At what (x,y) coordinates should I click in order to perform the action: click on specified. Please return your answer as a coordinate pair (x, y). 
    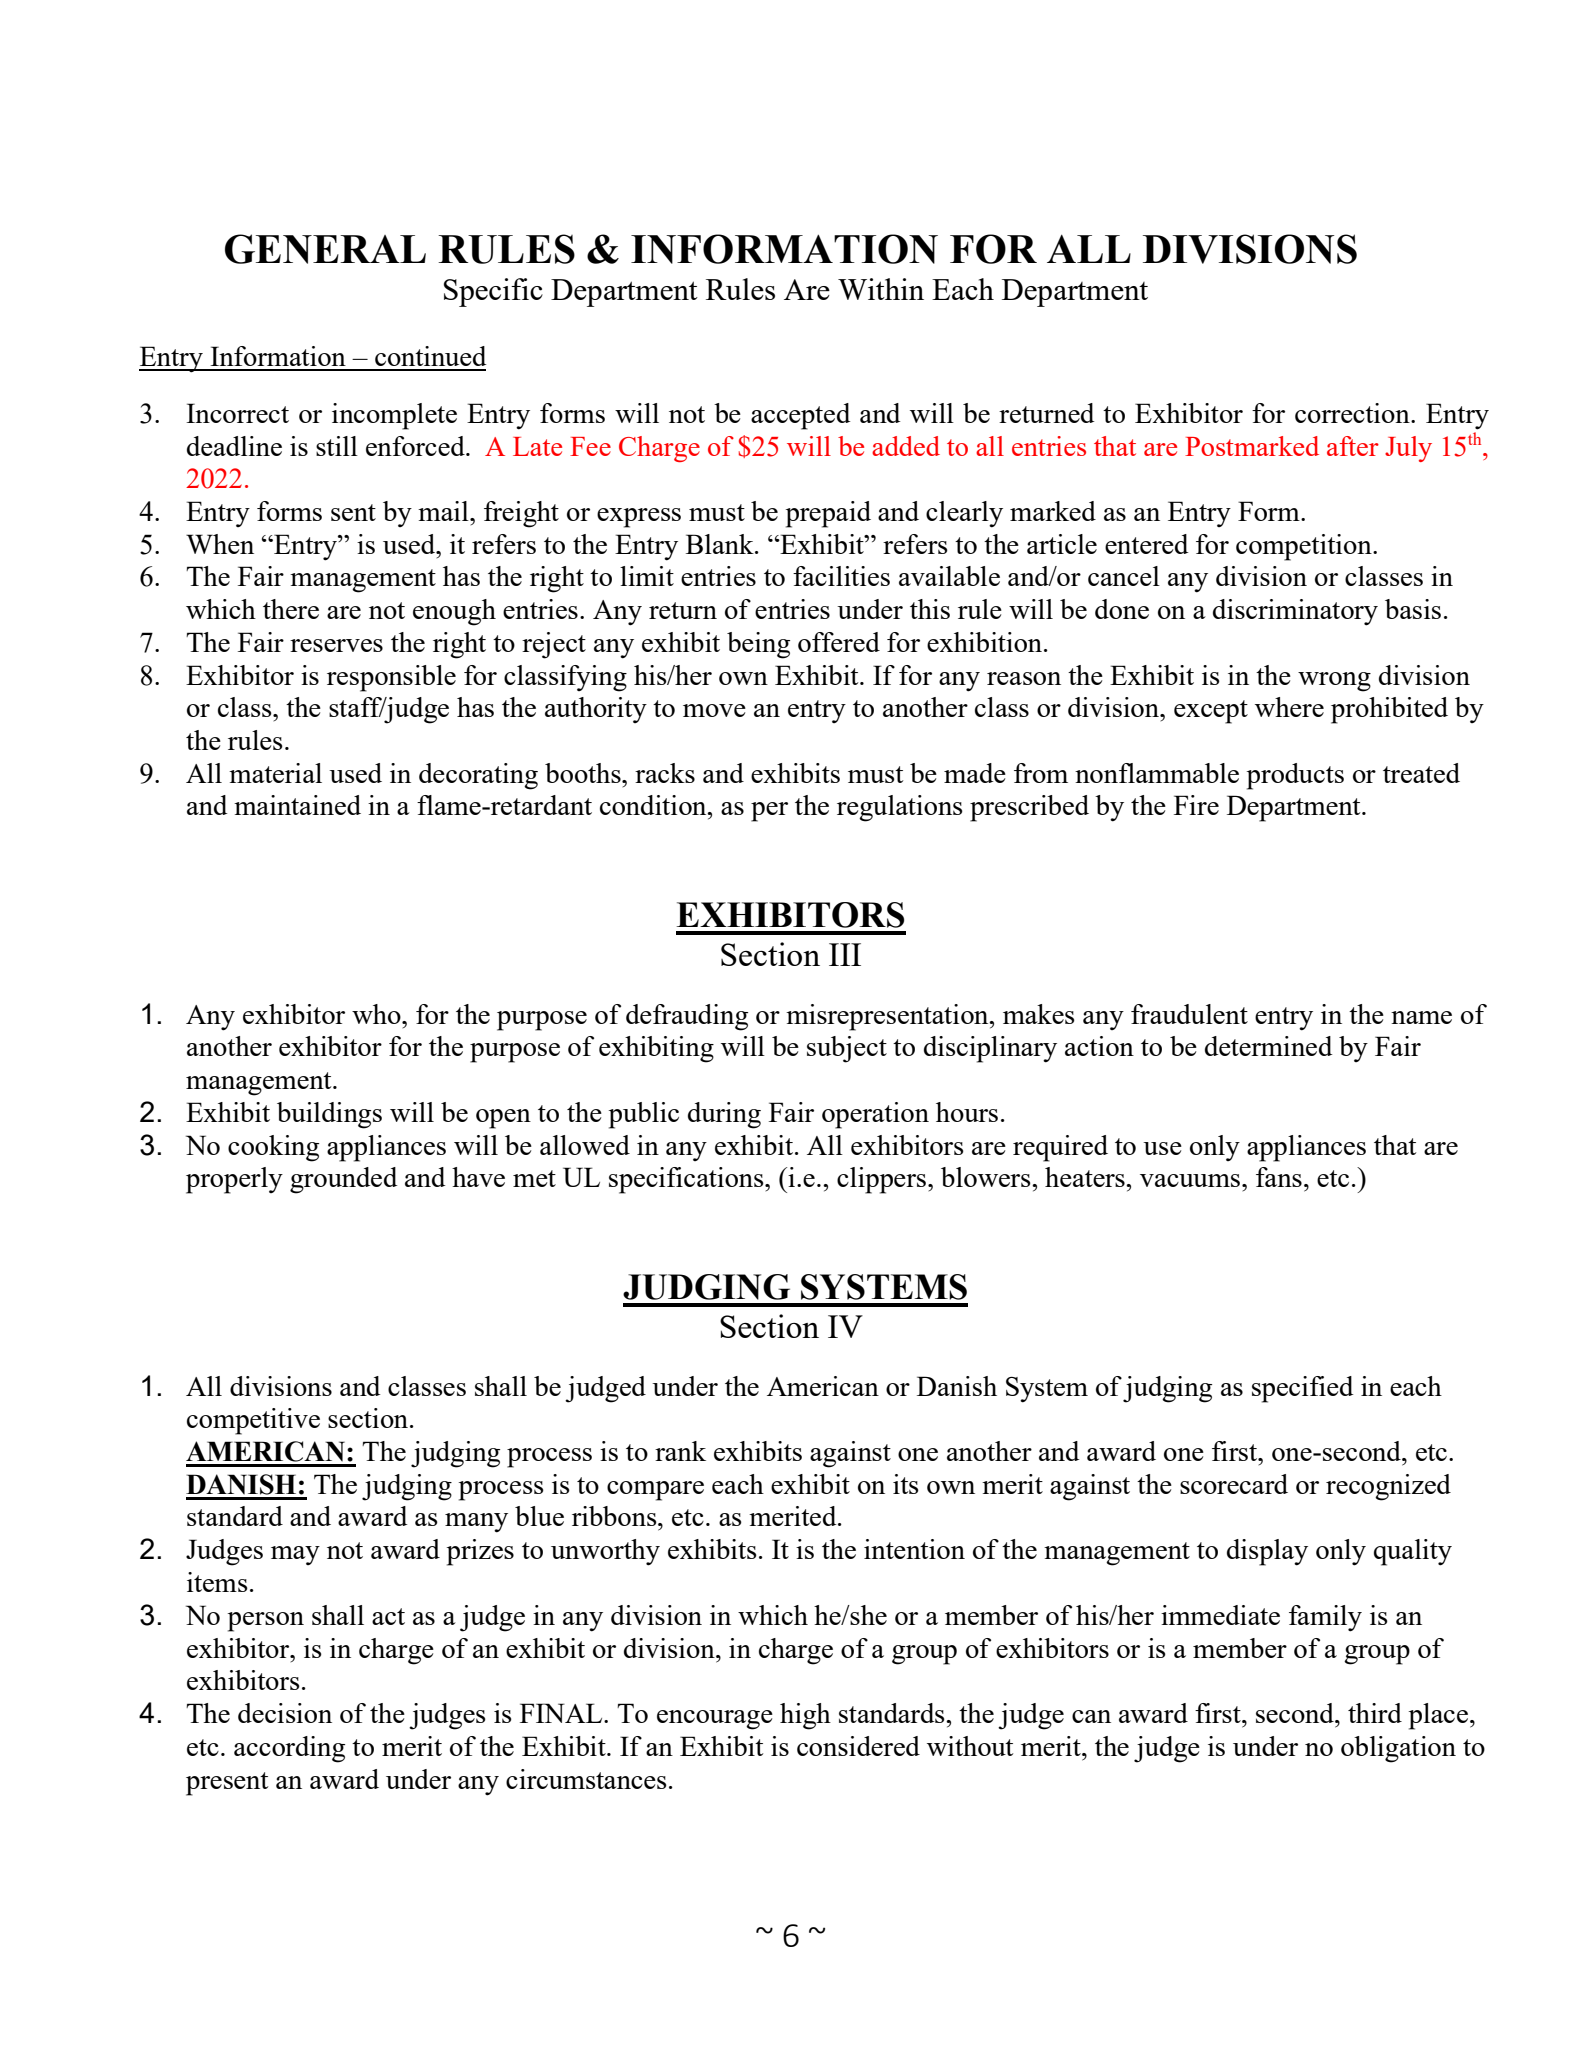
    Looking at the image, I should click on (1303, 1389).
